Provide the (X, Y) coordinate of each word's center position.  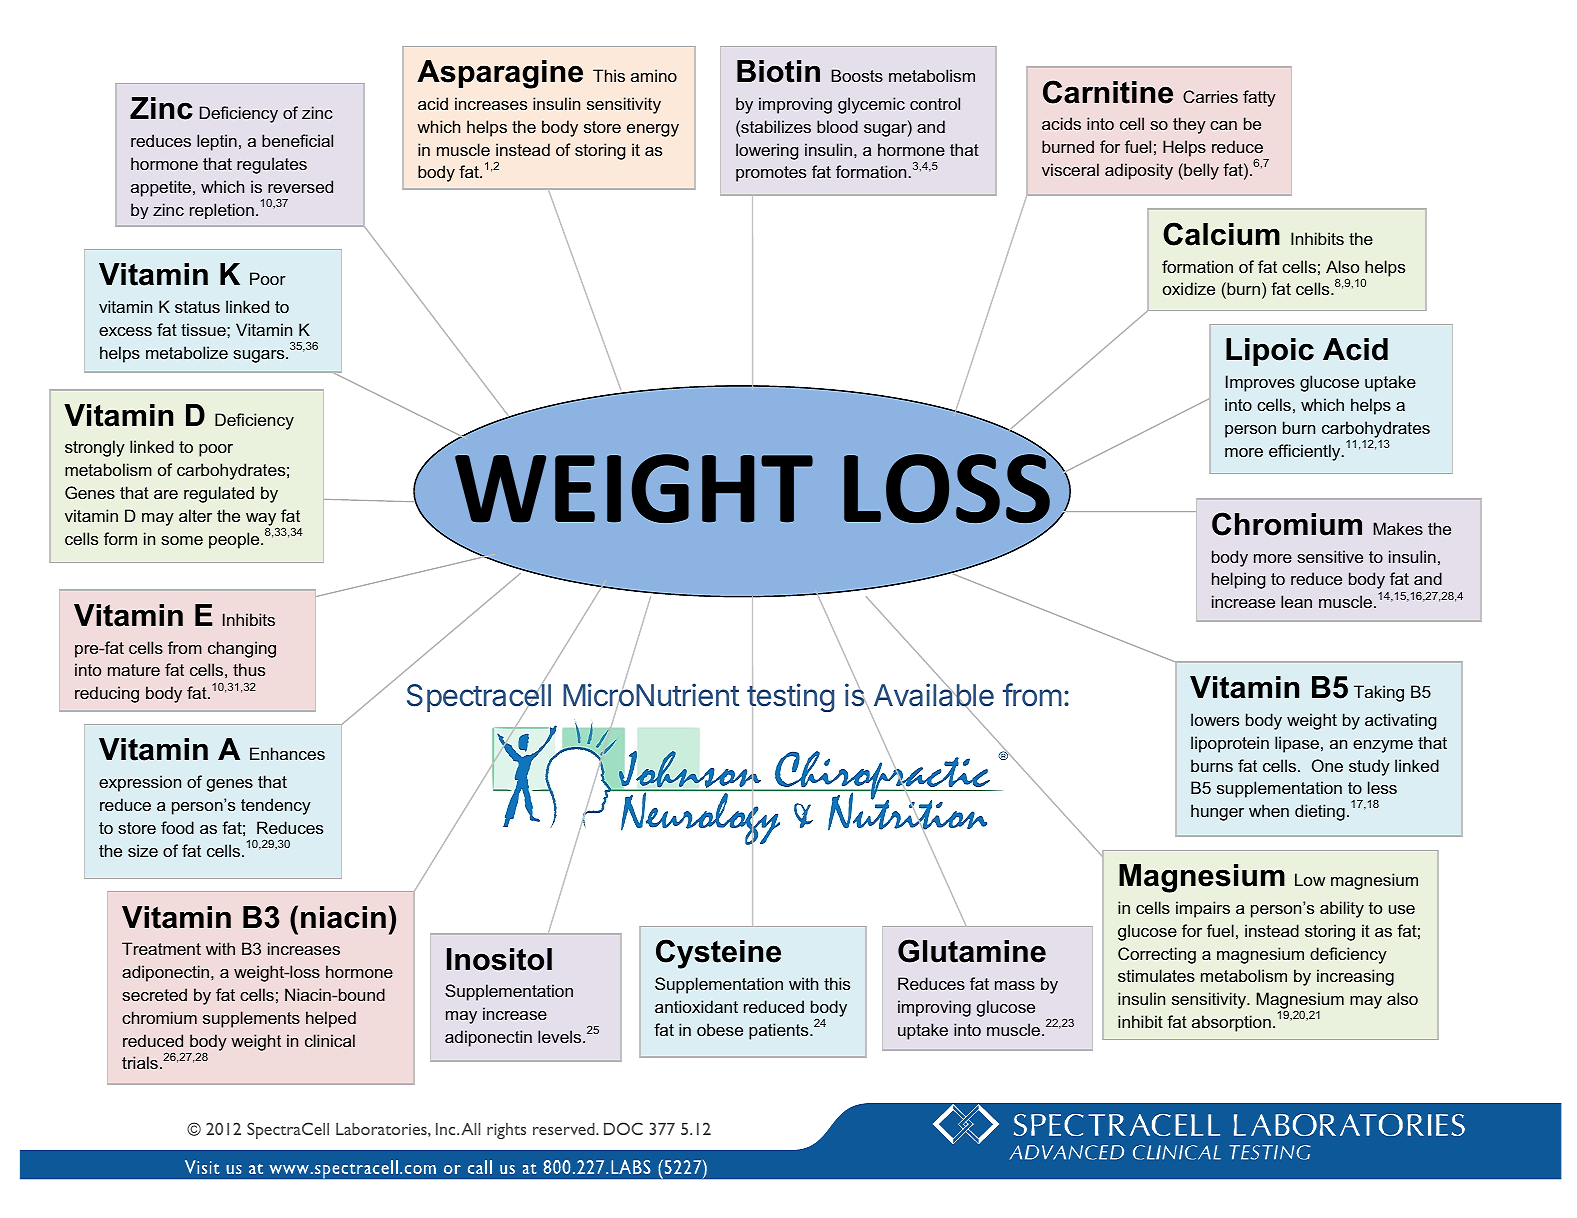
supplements (251, 1019)
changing (242, 649)
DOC (623, 1128)
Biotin (778, 71)
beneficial (297, 140)
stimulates (1156, 975)
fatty (1259, 98)
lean (1296, 601)
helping (1238, 580)
